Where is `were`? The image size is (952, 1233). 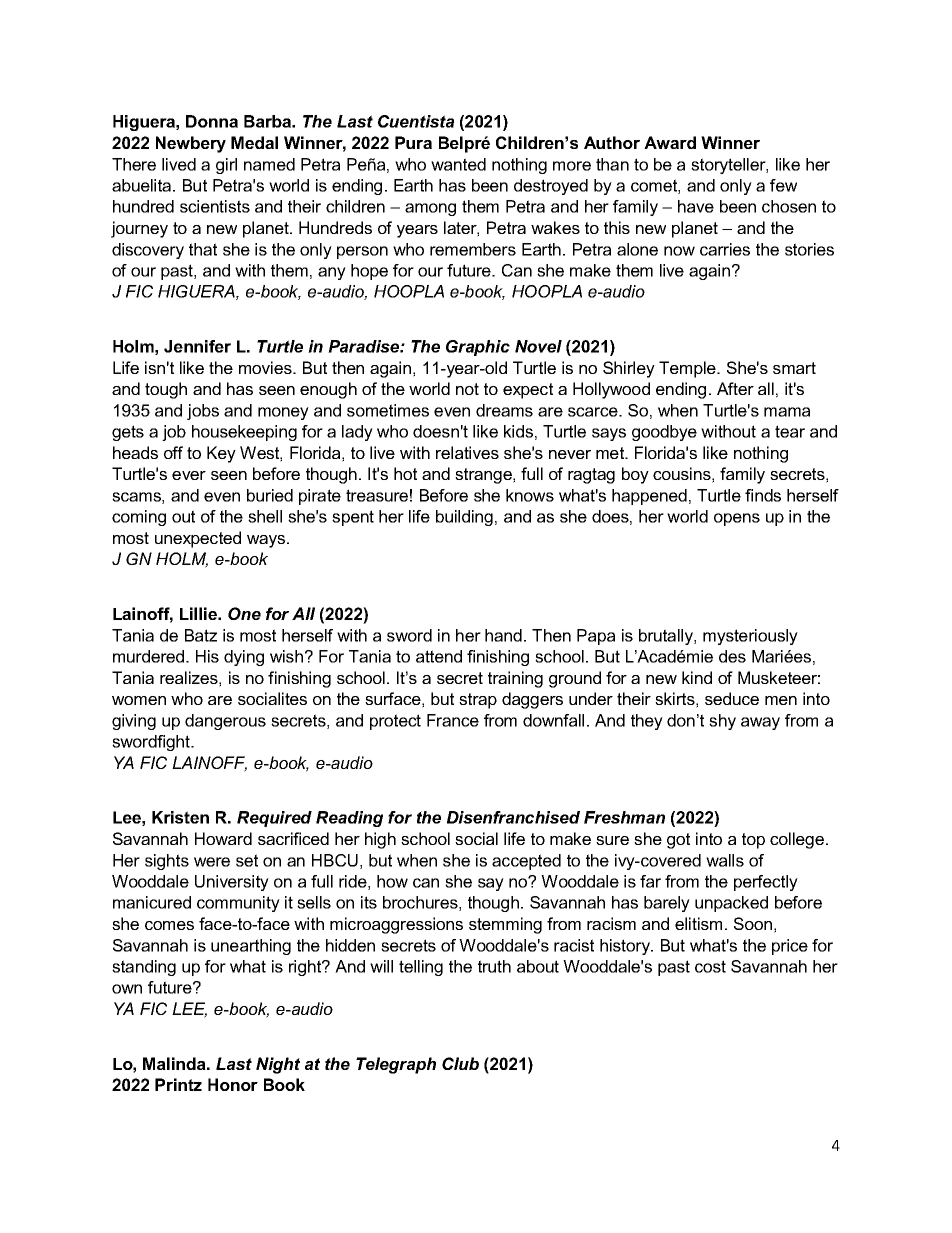 were is located at coordinates (212, 862).
